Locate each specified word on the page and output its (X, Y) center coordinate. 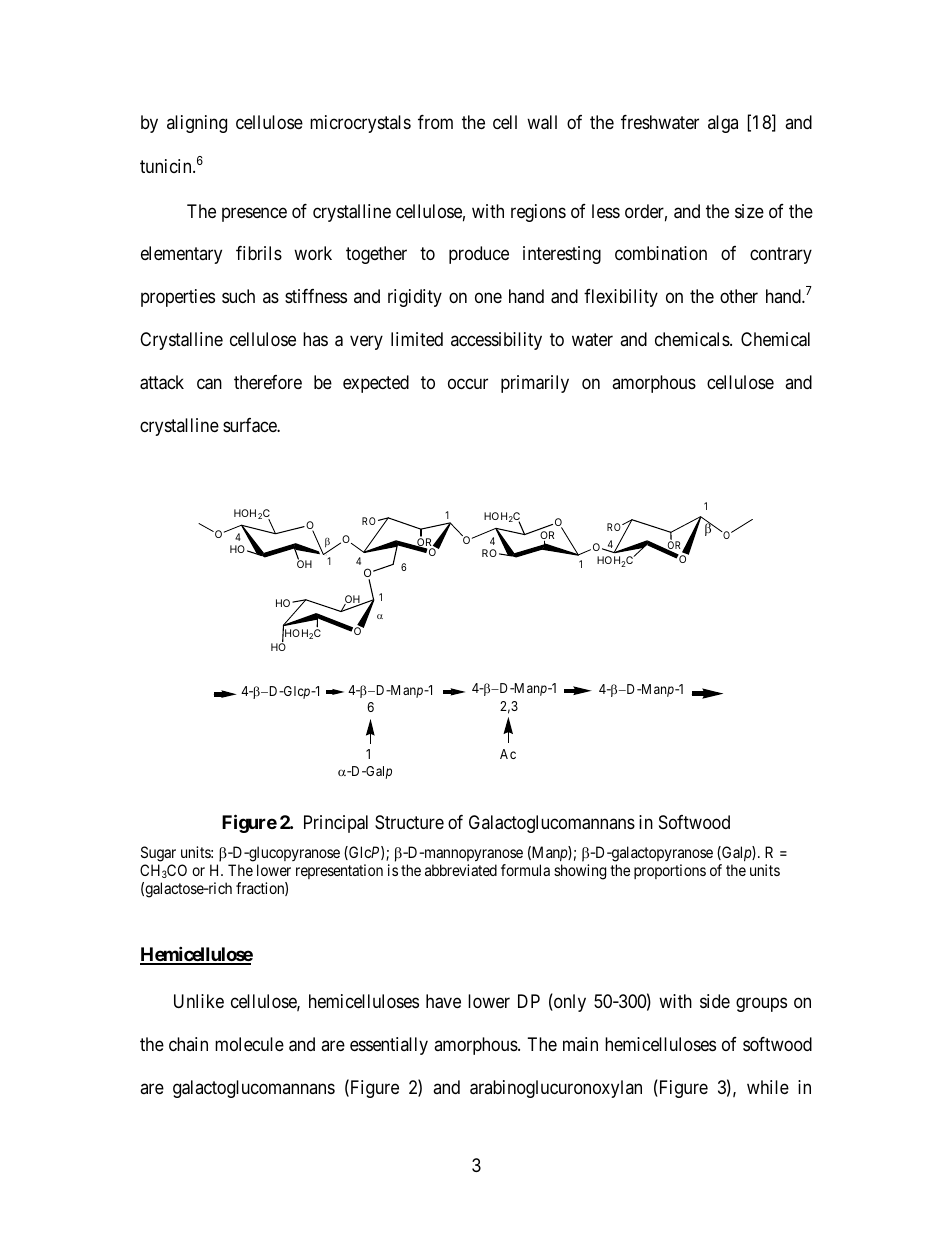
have (443, 1001)
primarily (535, 384)
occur (468, 384)
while (768, 1087)
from (435, 122)
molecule (249, 1044)
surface (250, 425)
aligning (197, 124)
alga (723, 124)
